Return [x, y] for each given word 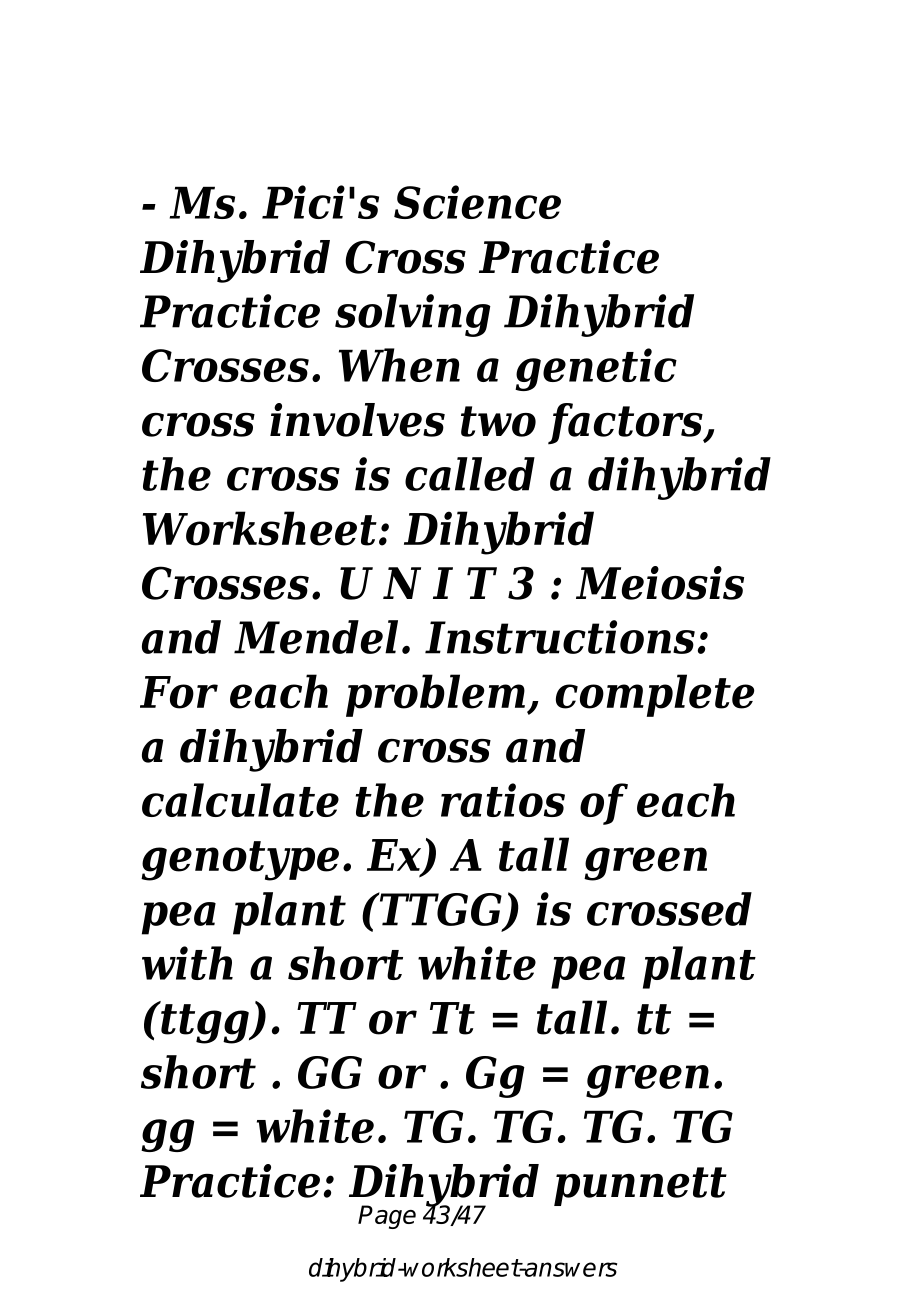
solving [413, 315]
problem [435, 695]
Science [477, 202]
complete [655, 695]
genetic [596, 369]
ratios [503, 800]
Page [387, 1217]
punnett [640, 1186]
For [179, 692]
